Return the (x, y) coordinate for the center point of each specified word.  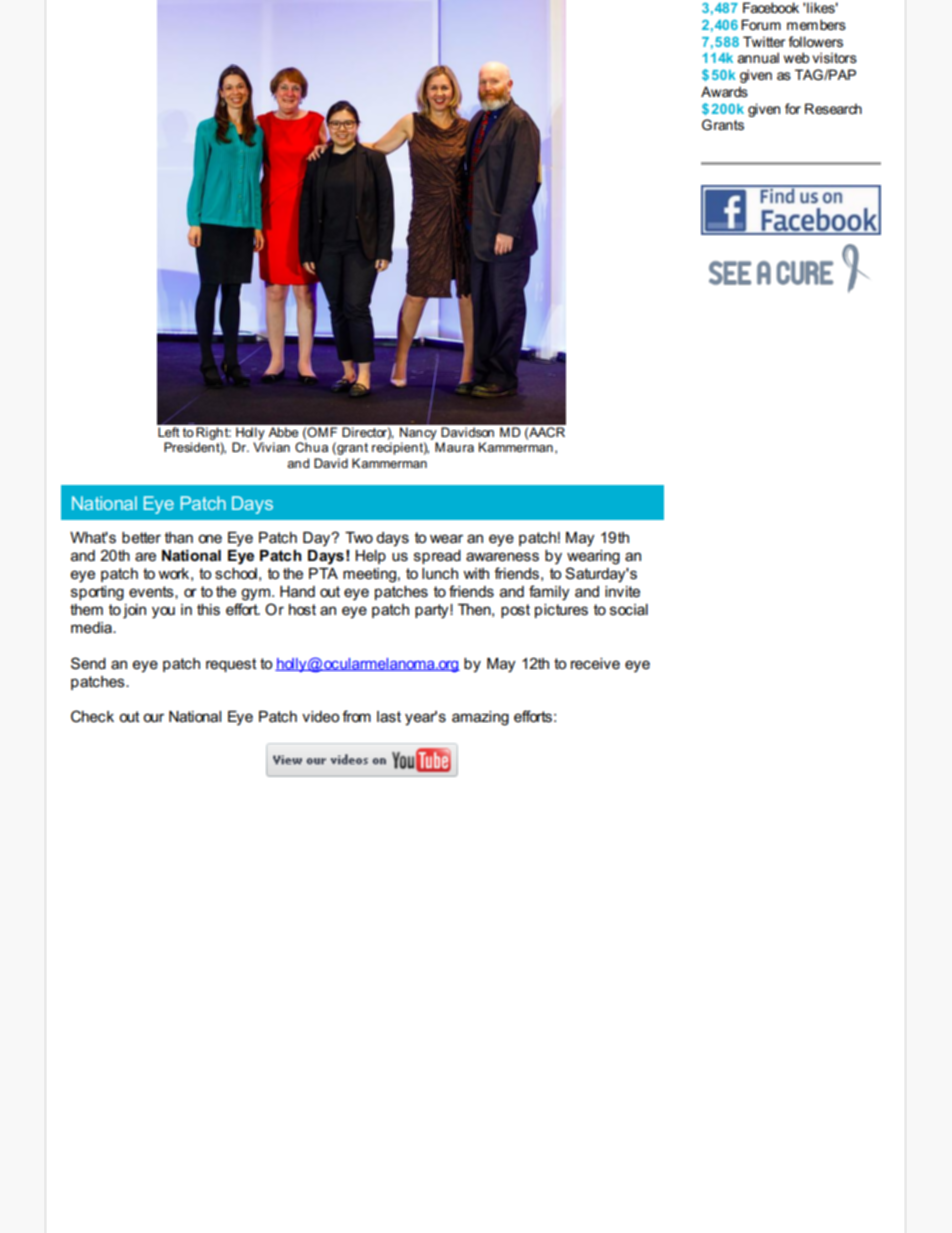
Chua (311, 447)
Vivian (271, 447)
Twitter (764, 41)
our (153, 717)
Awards (724, 91)
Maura (454, 447)
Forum (761, 24)
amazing (480, 718)
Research (833, 108)
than (179, 537)
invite (622, 591)
